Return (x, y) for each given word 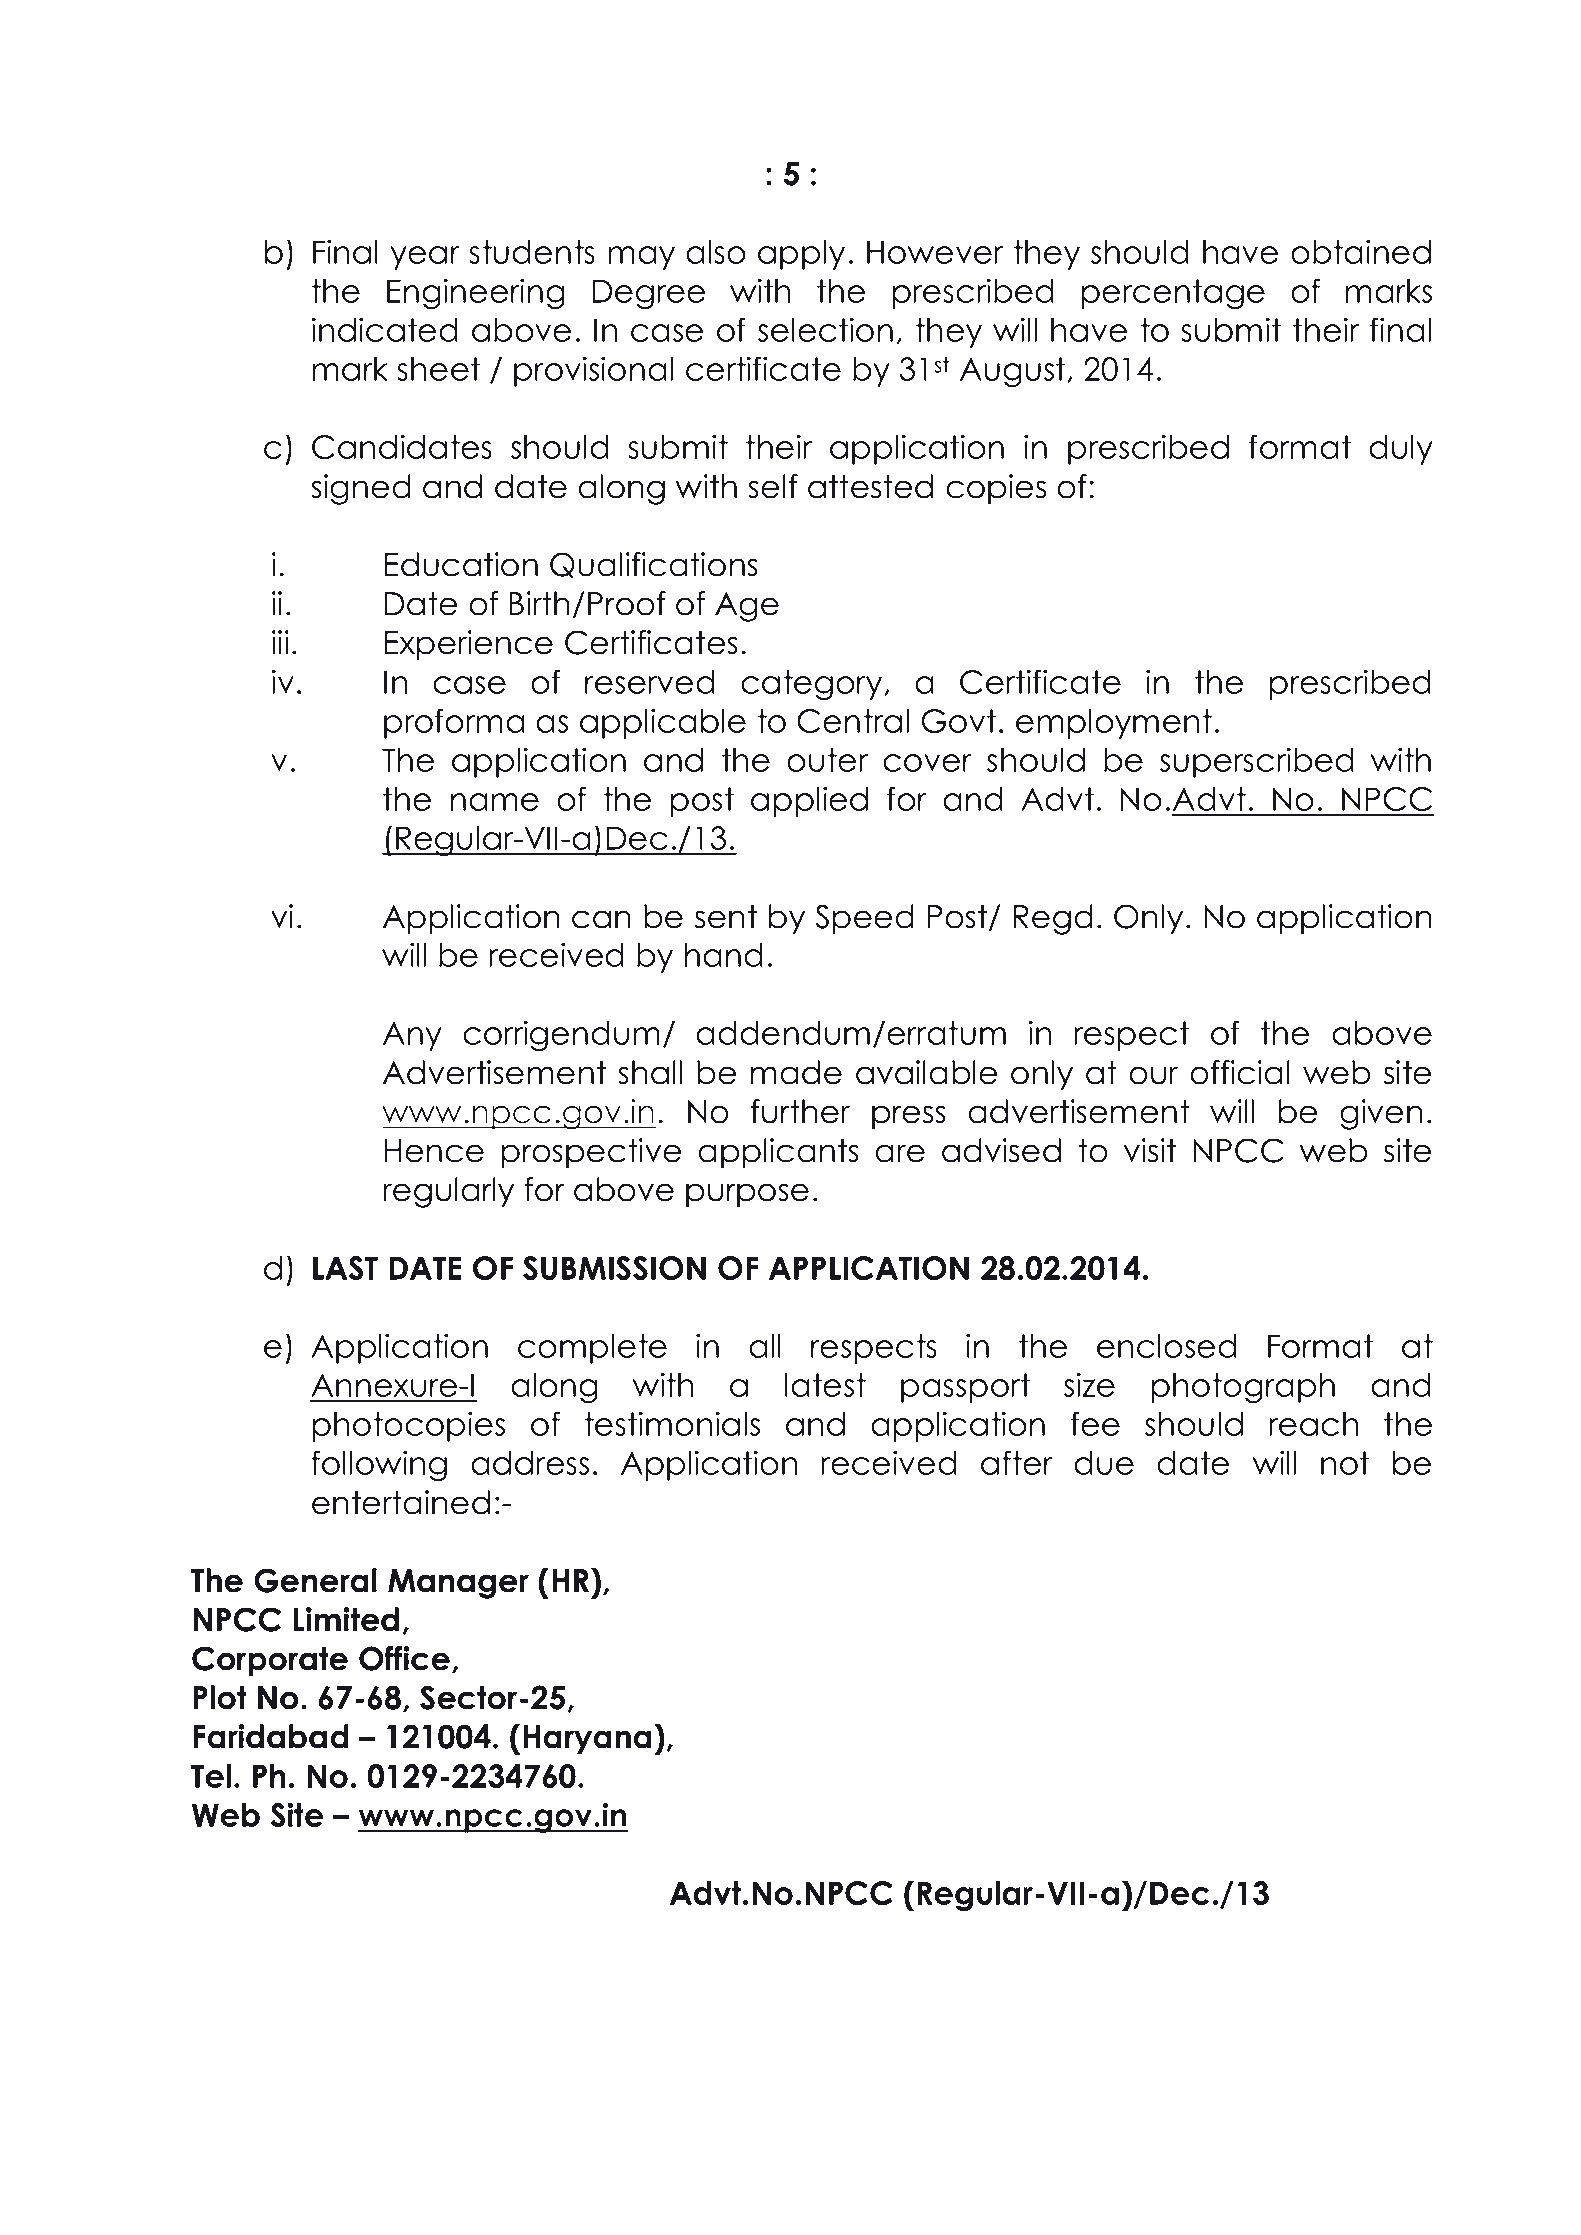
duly (1401, 450)
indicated (385, 329)
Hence (434, 1151)
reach (1314, 1424)
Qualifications (654, 565)
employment (1114, 724)
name (495, 802)
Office (404, 1658)
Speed (864, 919)
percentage (1173, 294)
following (379, 1465)
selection (825, 329)
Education (461, 564)
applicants (778, 1153)
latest (825, 1385)
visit (1150, 1150)
